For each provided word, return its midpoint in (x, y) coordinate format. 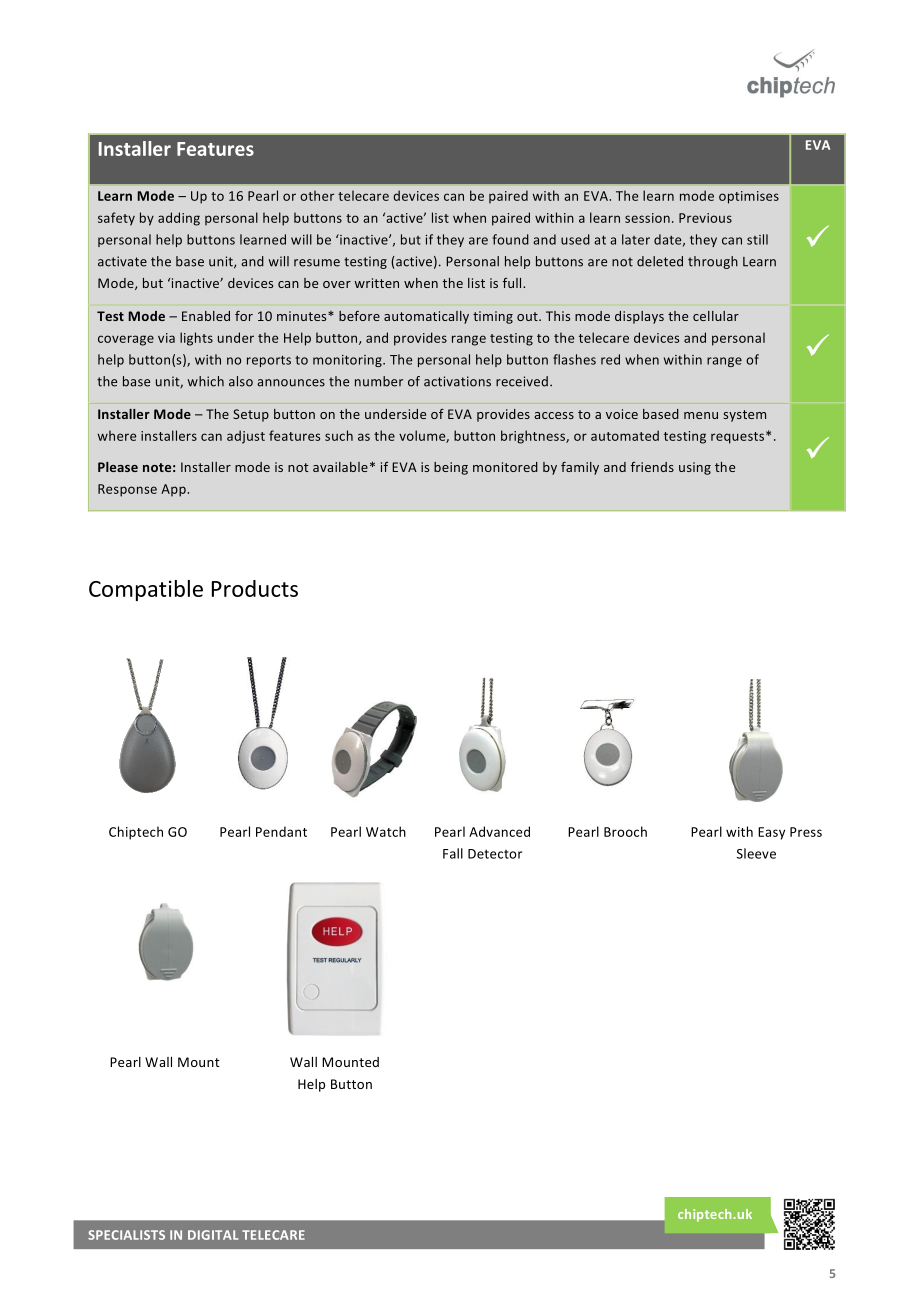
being (451, 468)
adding (179, 219)
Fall (453, 853)
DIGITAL (213, 1235)
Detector (495, 854)
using (695, 468)
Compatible (146, 590)
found (510, 239)
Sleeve (756, 853)
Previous (705, 218)
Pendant (281, 831)
